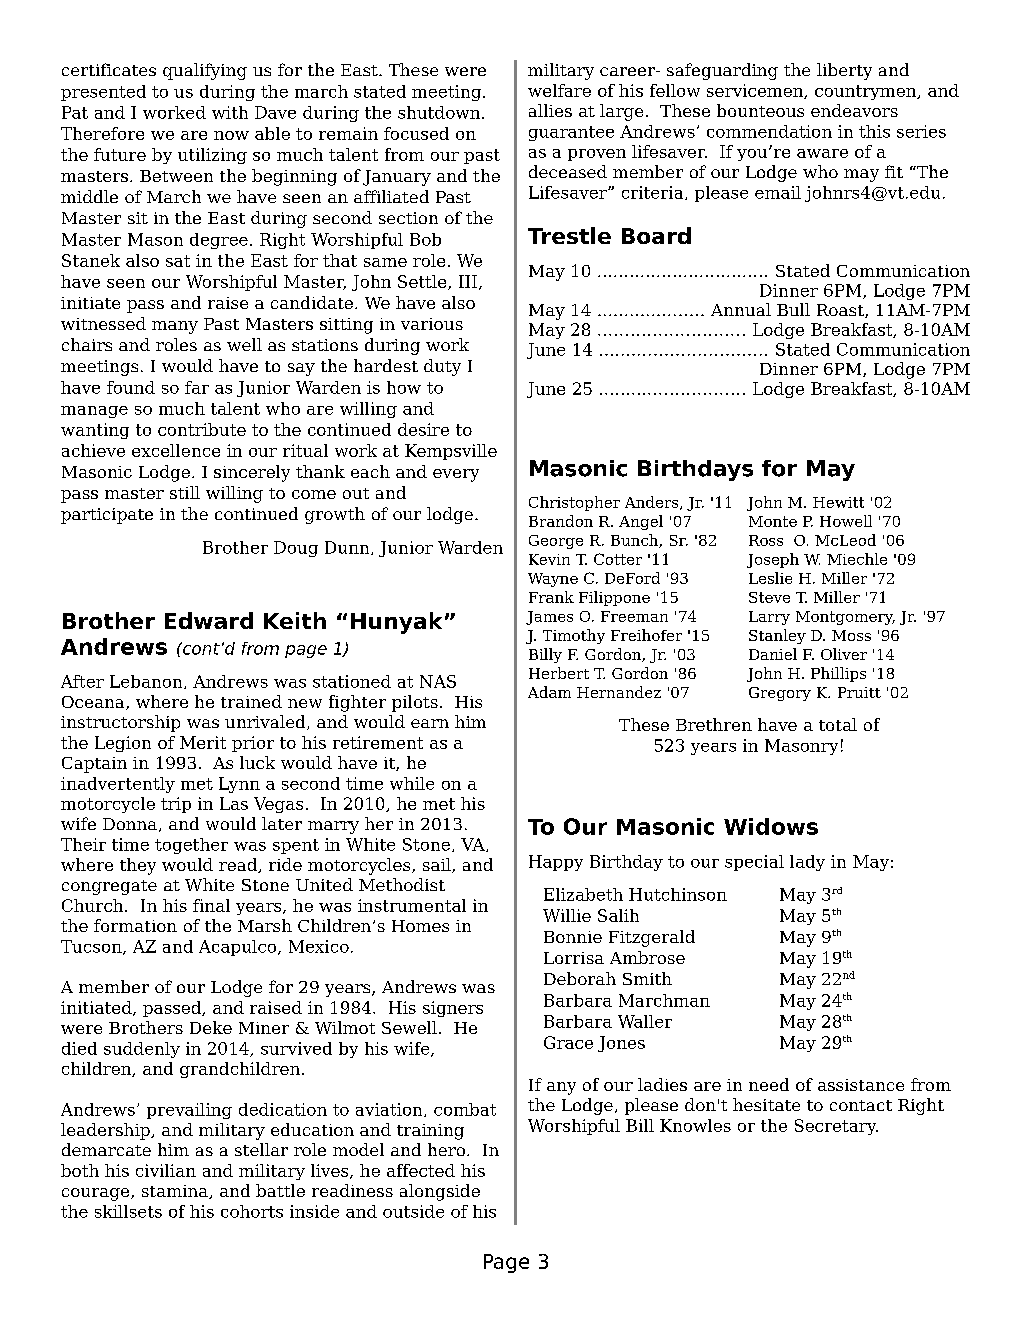 The width and height of the document is (1031, 1334). What do you see at coordinates (844, 654) in the document?
I see `Oliver` at bounding box center [844, 654].
